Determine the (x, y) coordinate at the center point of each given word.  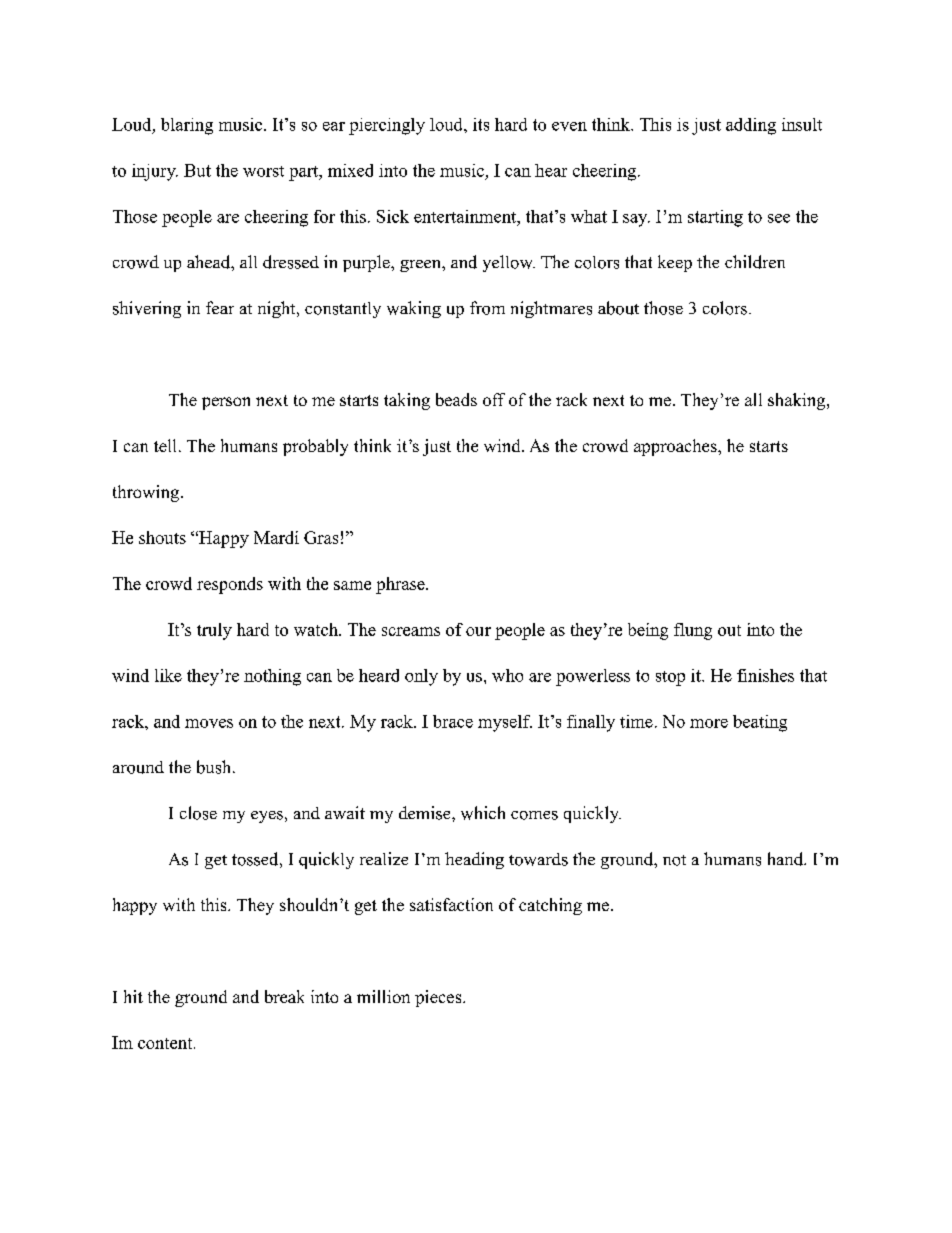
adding (751, 126)
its (481, 124)
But (197, 170)
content (166, 1043)
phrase (401, 585)
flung (693, 631)
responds (230, 585)
